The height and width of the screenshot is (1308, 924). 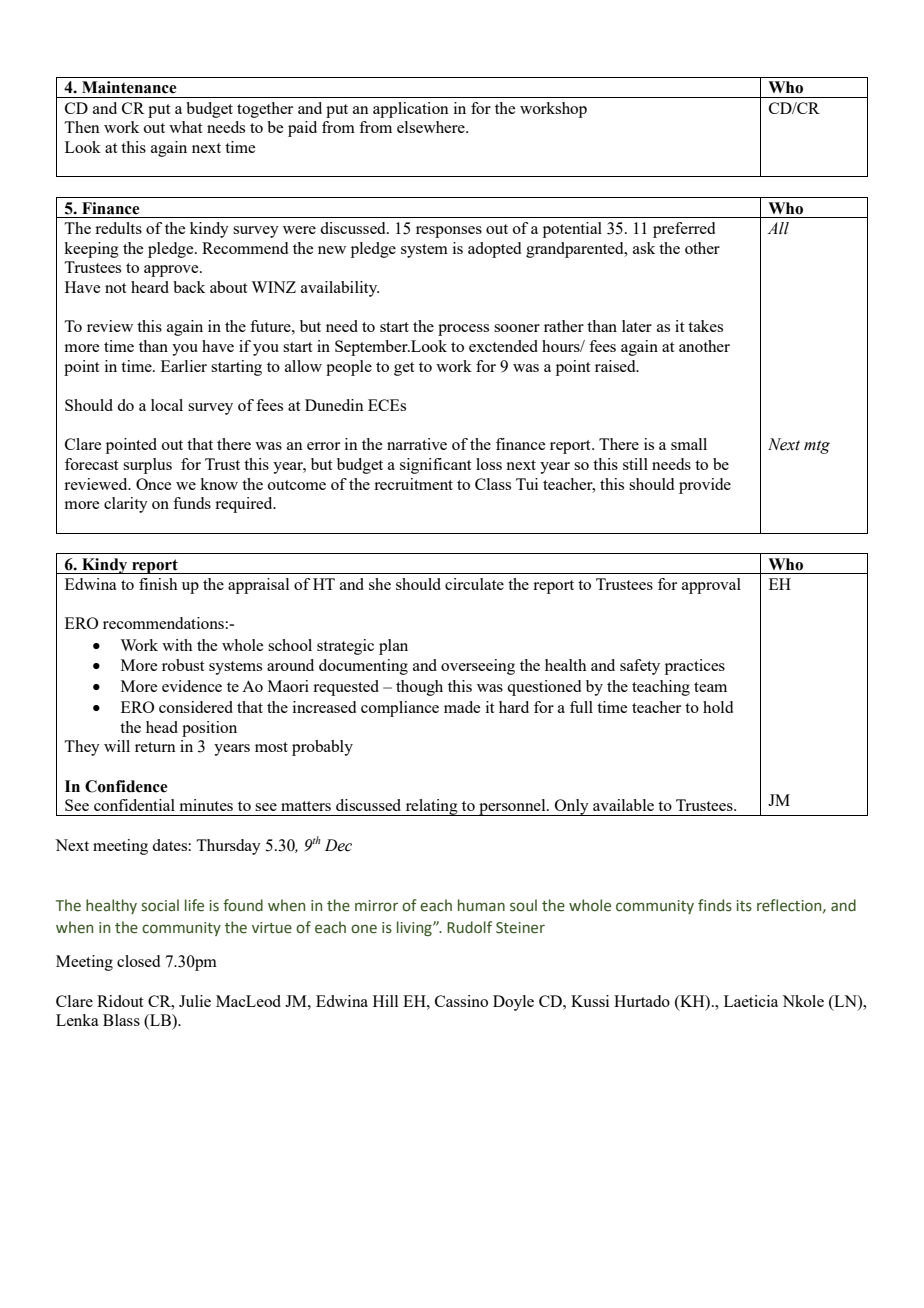 What do you see at coordinates (185, 127) in the screenshot?
I see `what` at bounding box center [185, 127].
